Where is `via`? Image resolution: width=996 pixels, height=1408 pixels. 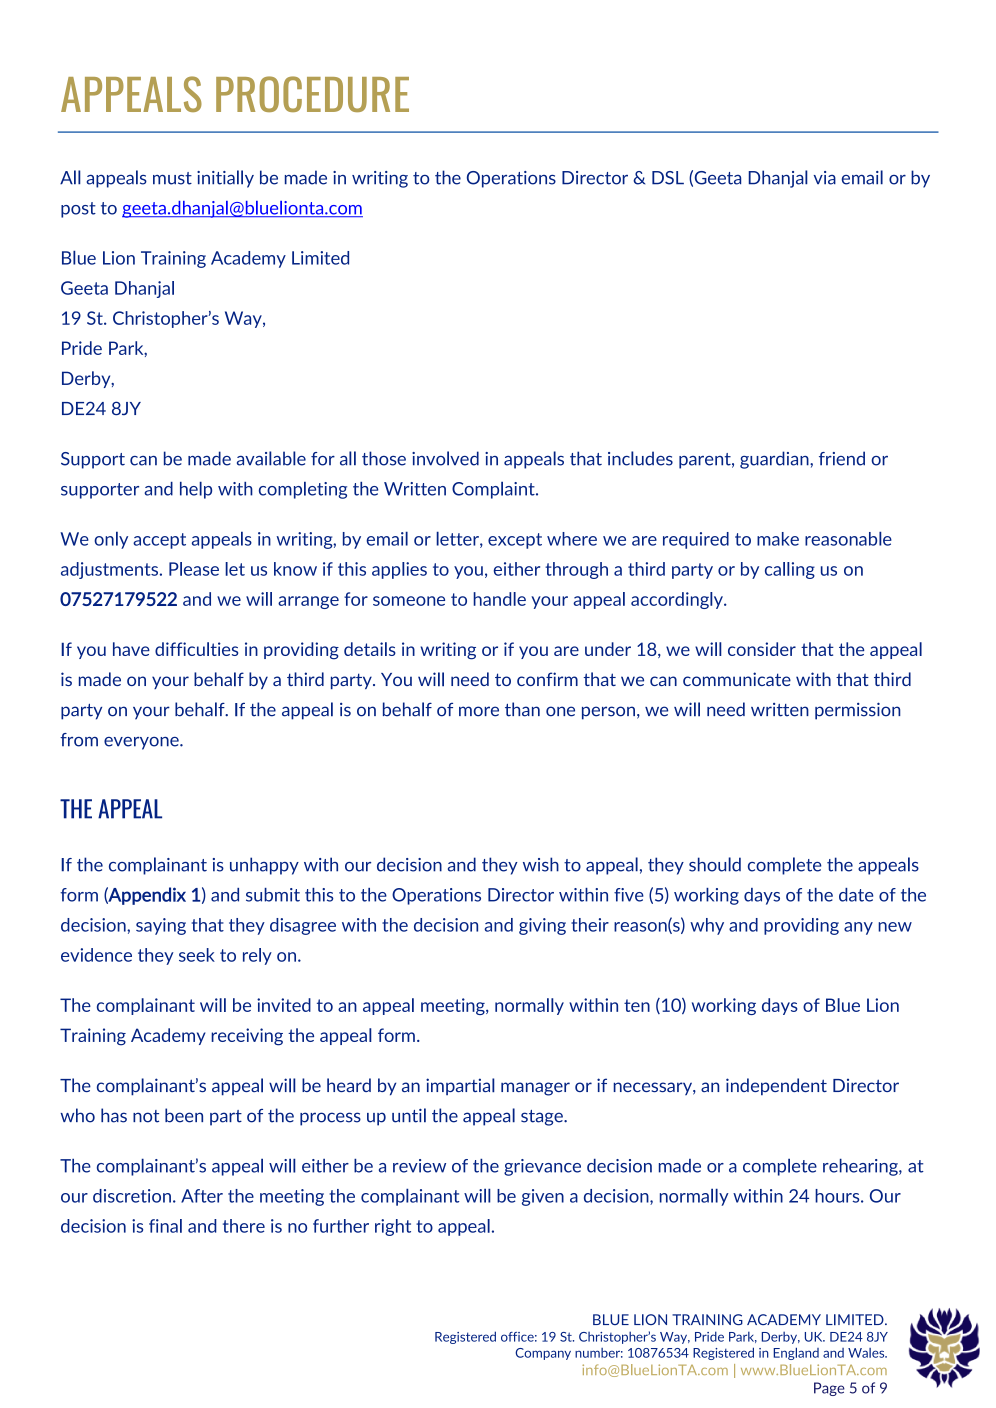 via is located at coordinates (825, 178).
